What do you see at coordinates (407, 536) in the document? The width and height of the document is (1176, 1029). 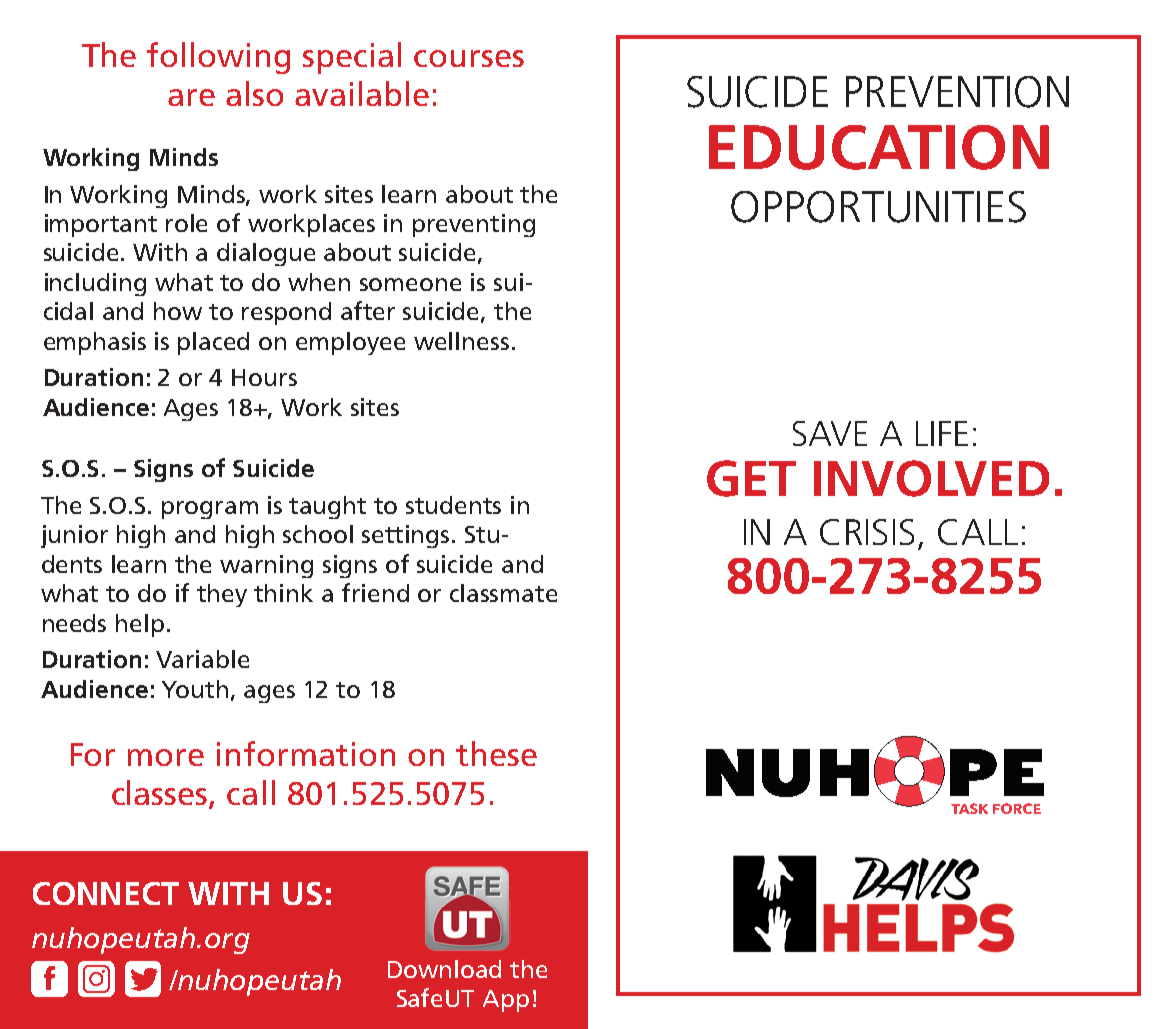 I see `settings` at bounding box center [407, 536].
